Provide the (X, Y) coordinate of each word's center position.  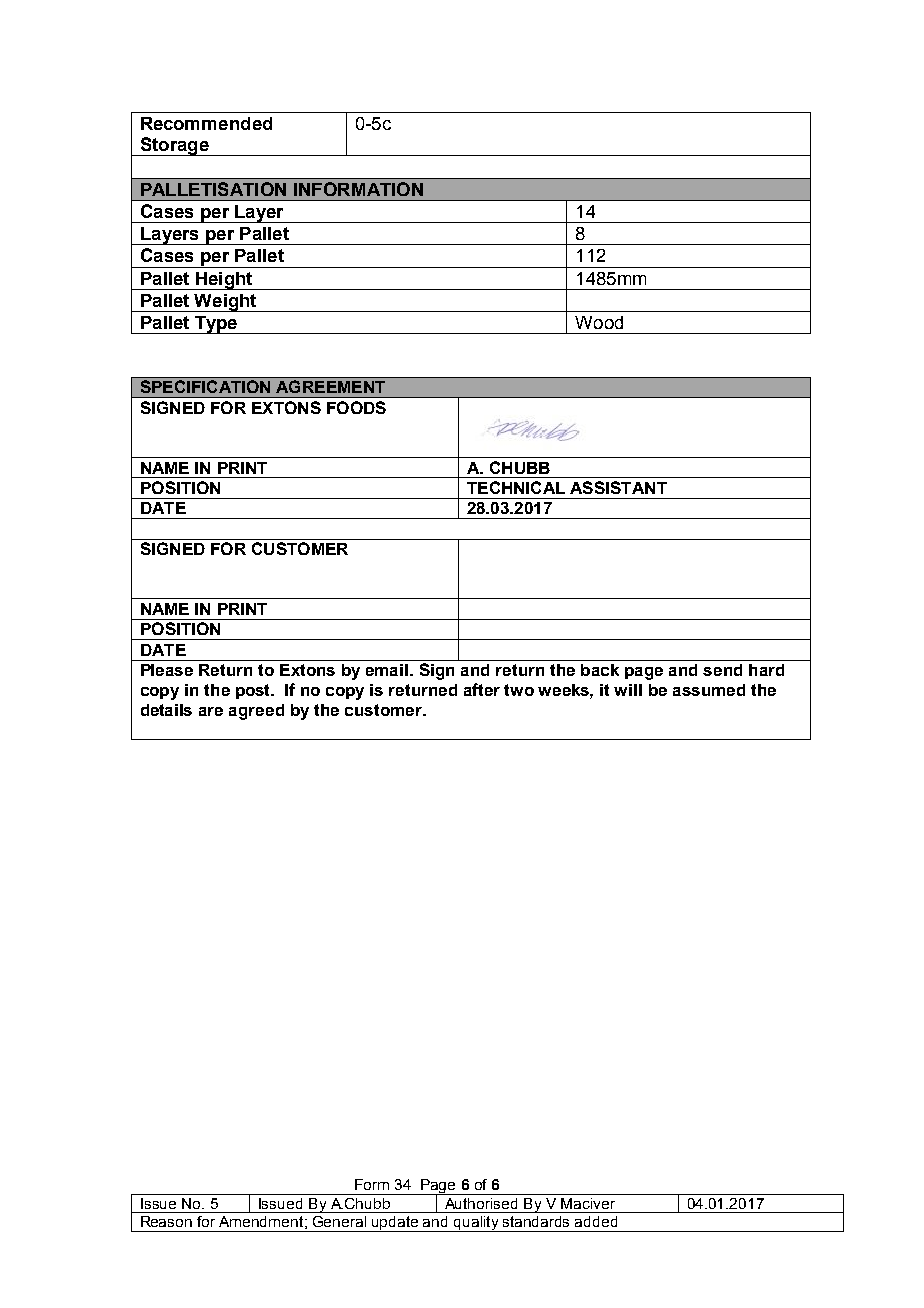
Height (224, 281)
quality (476, 1224)
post (254, 691)
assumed (709, 690)
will (628, 690)
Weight (225, 303)
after (482, 689)
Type (216, 325)
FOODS (356, 407)
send (722, 670)
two (519, 690)
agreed (256, 712)
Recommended (206, 123)
